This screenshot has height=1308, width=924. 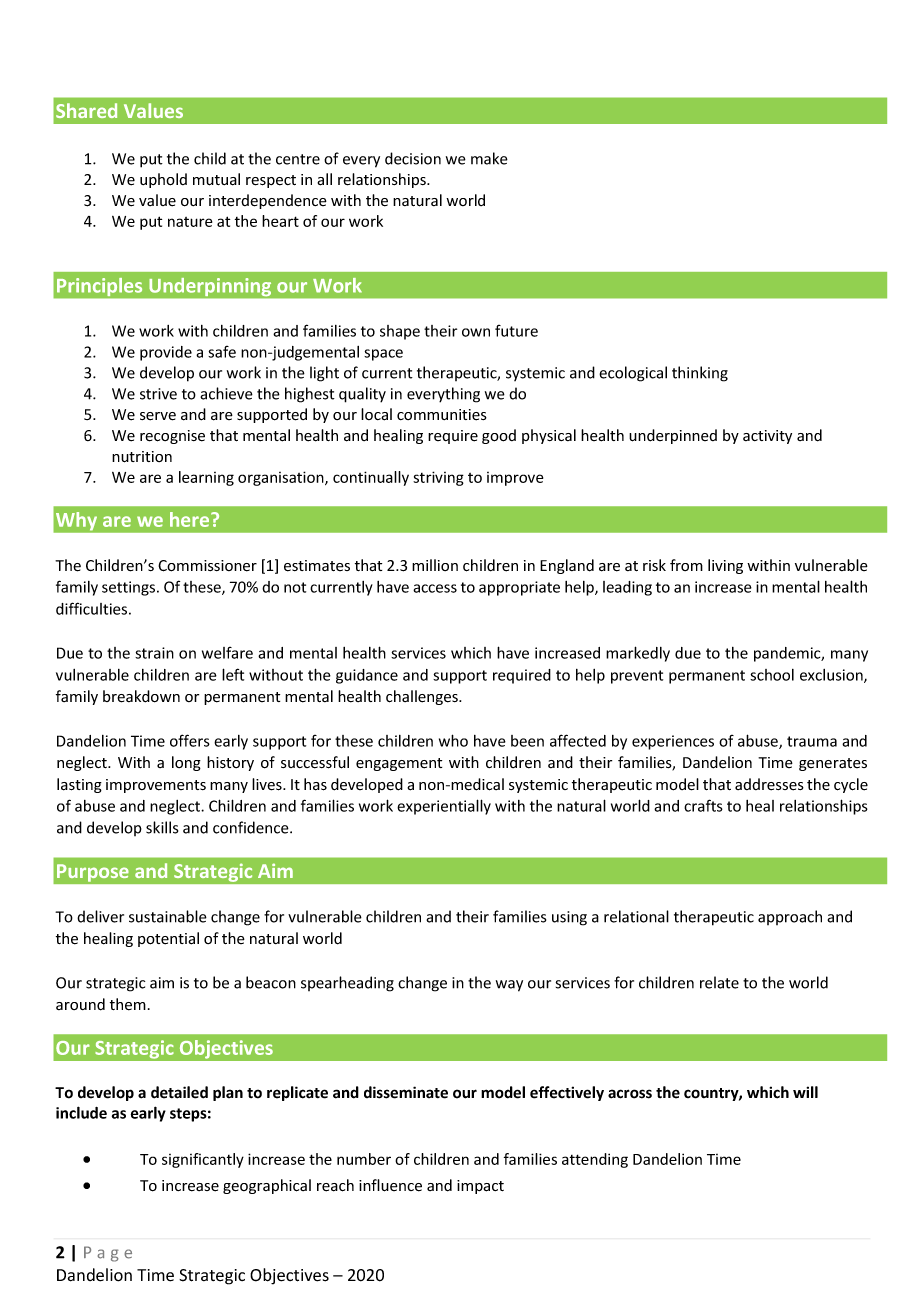 What do you see at coordinates (719, 982) in the screenshot?
I see `relate` at bounding box center [719, 982].
